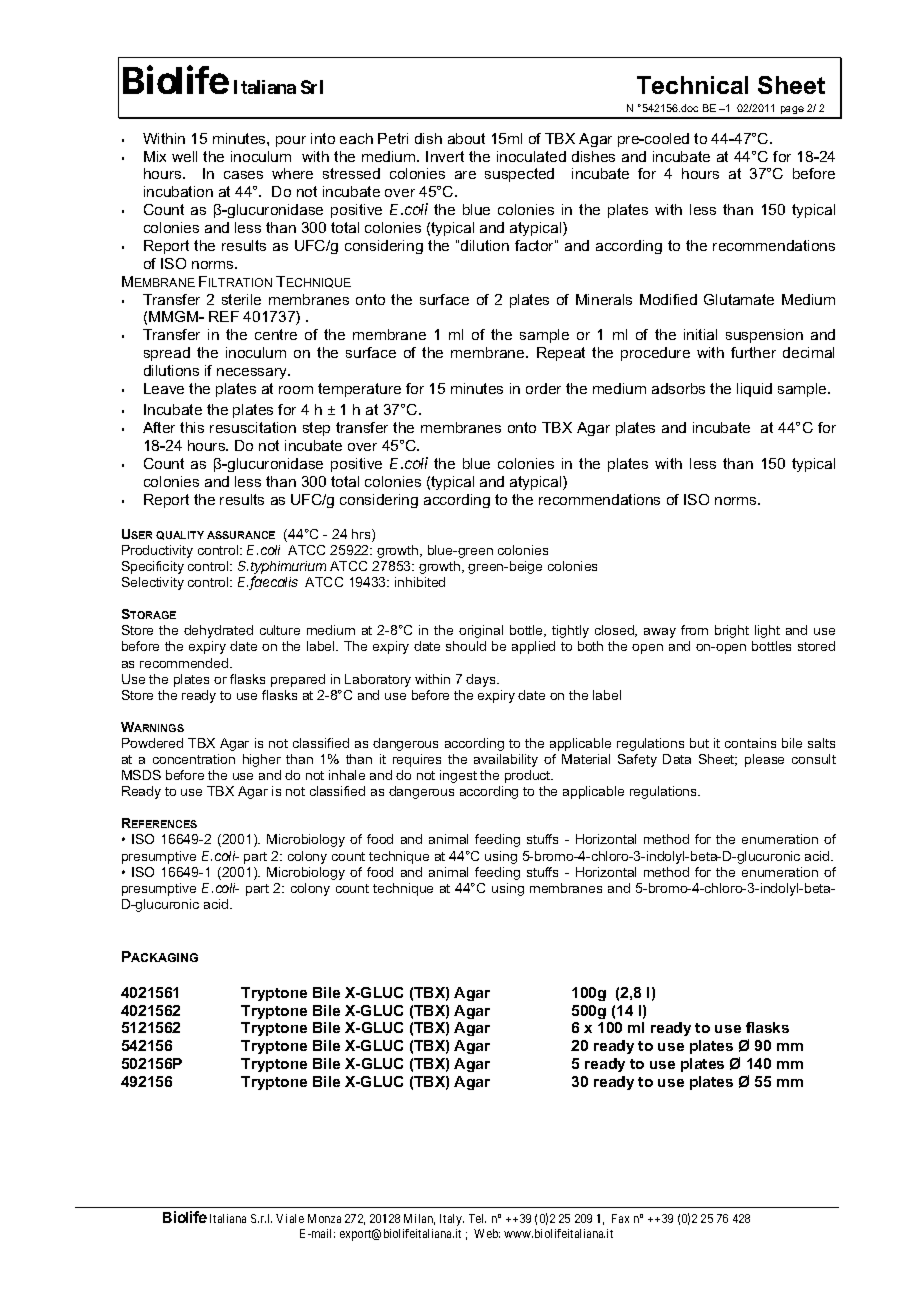 The height and width of the document is (1308, 924). I want to click on ingest, so click(458, 776).
